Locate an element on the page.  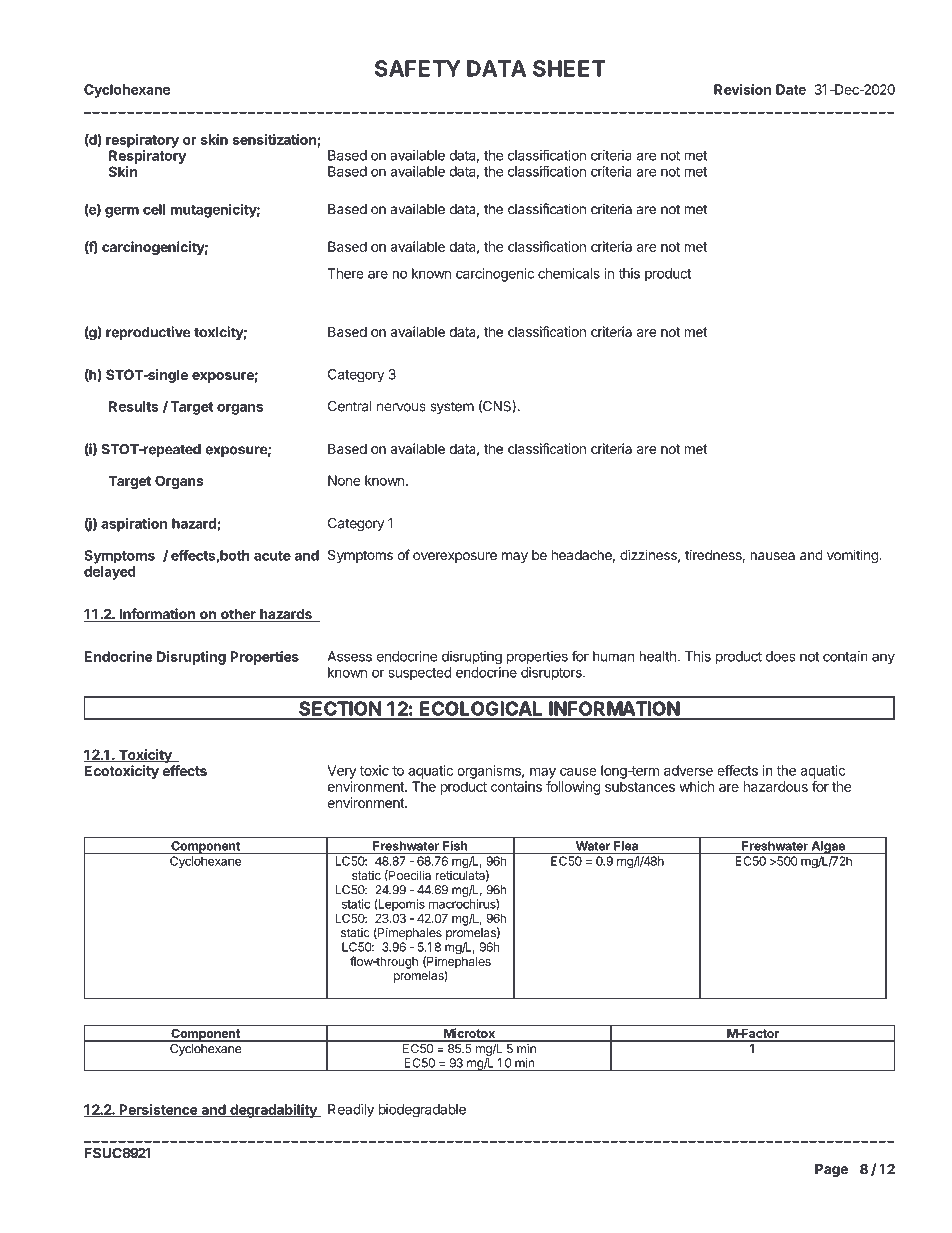
system is located at coordinates (452, 407).
